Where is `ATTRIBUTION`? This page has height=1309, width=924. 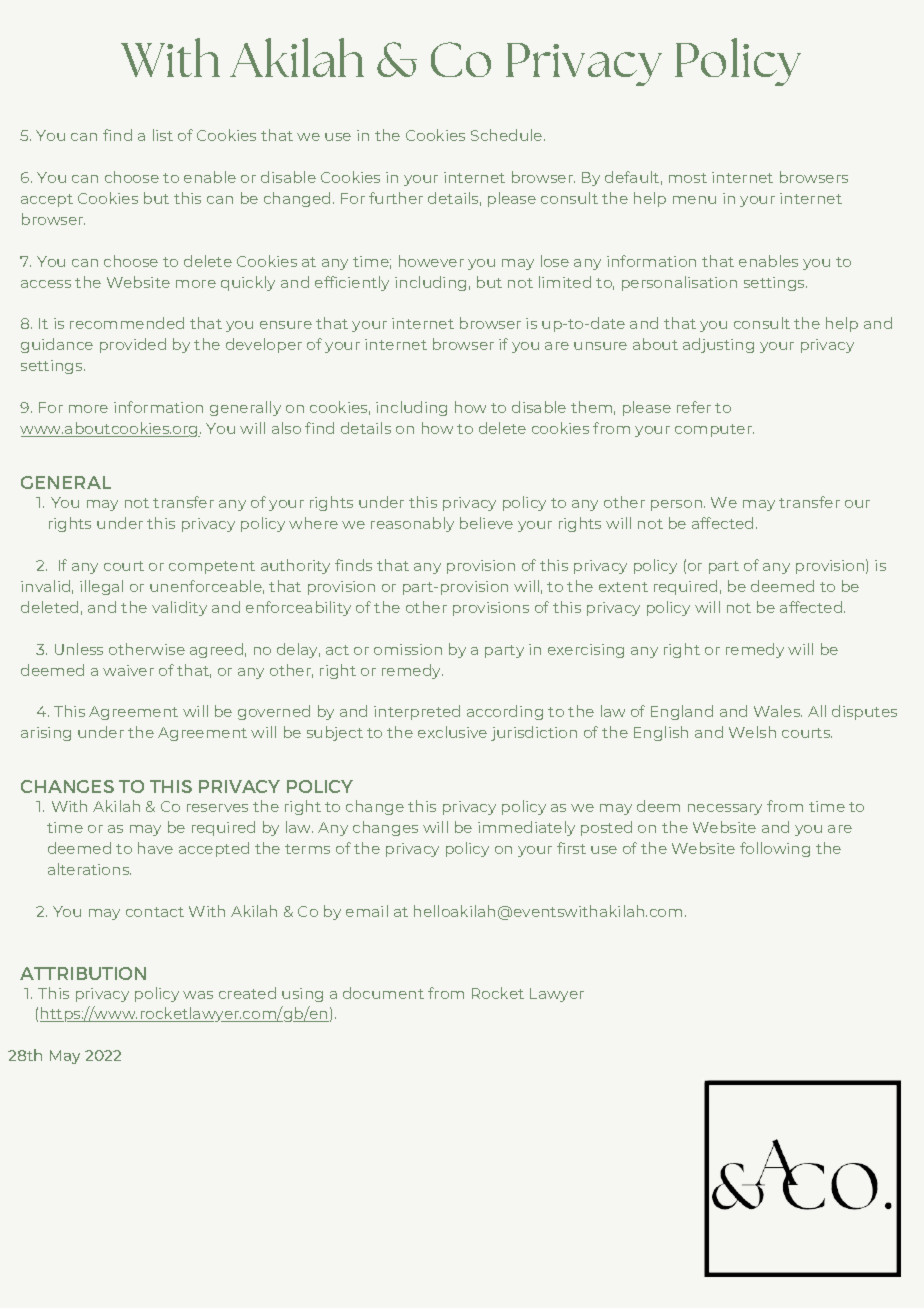
ATTRIBUTION is located at coordinates (83, 973).
